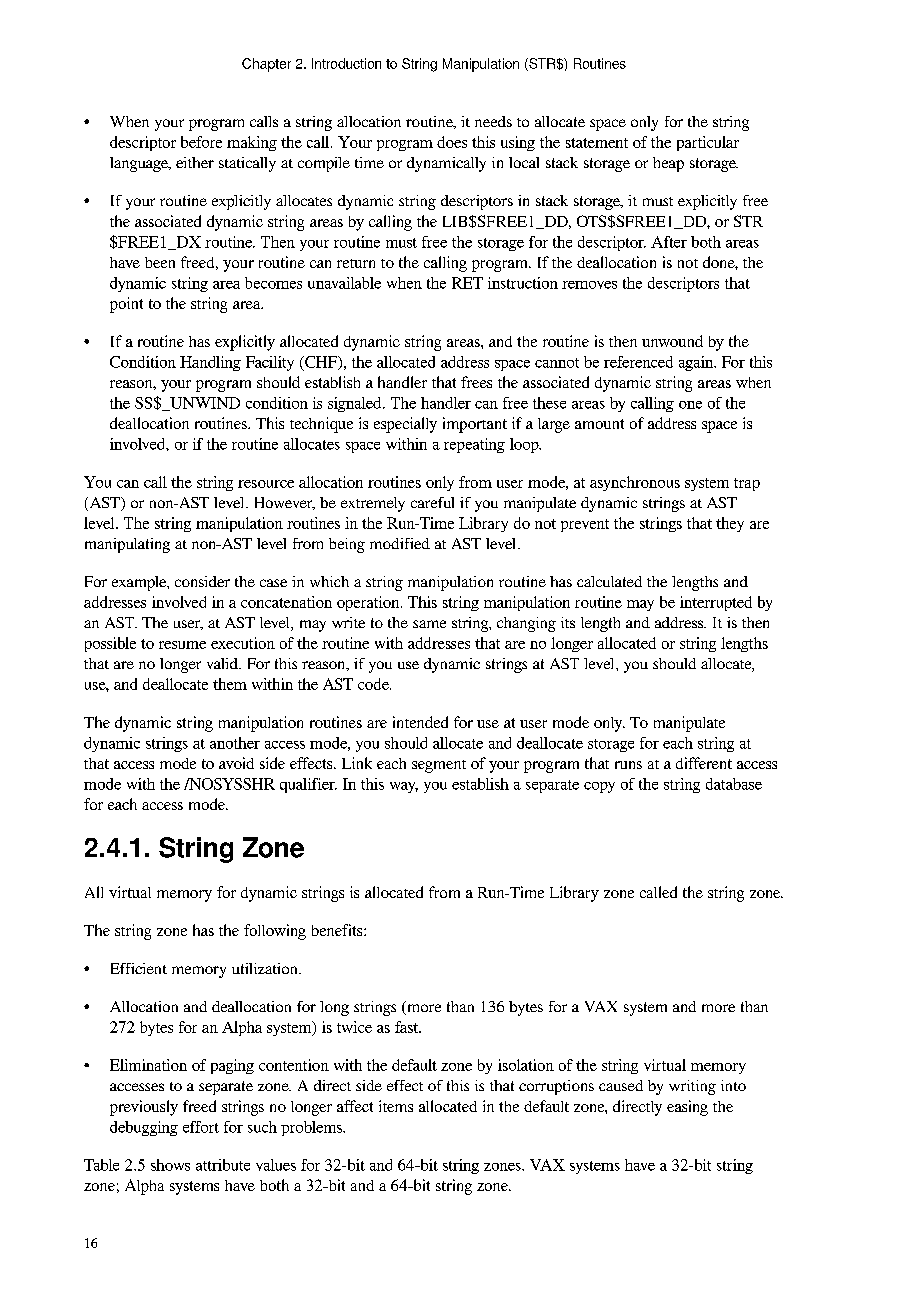  Describe the element at coordinates (201, 142) in the image. I see `before` at that location.
